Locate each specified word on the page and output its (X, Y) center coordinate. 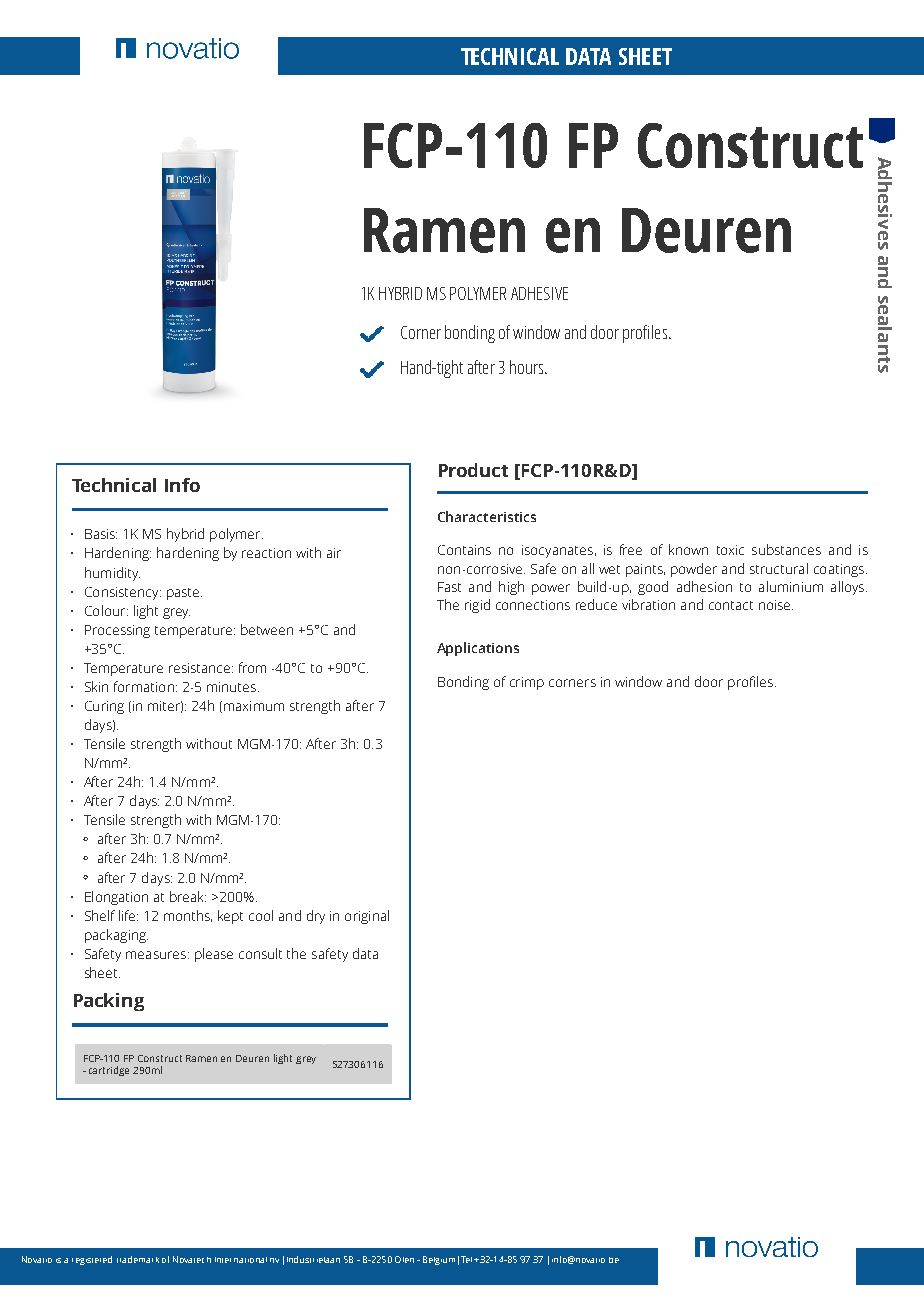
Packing (109, 1002)
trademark (138, 1259)
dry (316, 917)
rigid (477, 606)
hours (526, 367)
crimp (527, 683)
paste (184, 594)
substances (786, 549)
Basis (101, 534)
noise (776, 605)
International (241, 1260)
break (188, 896)
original (367, 917)
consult (260, 953)
